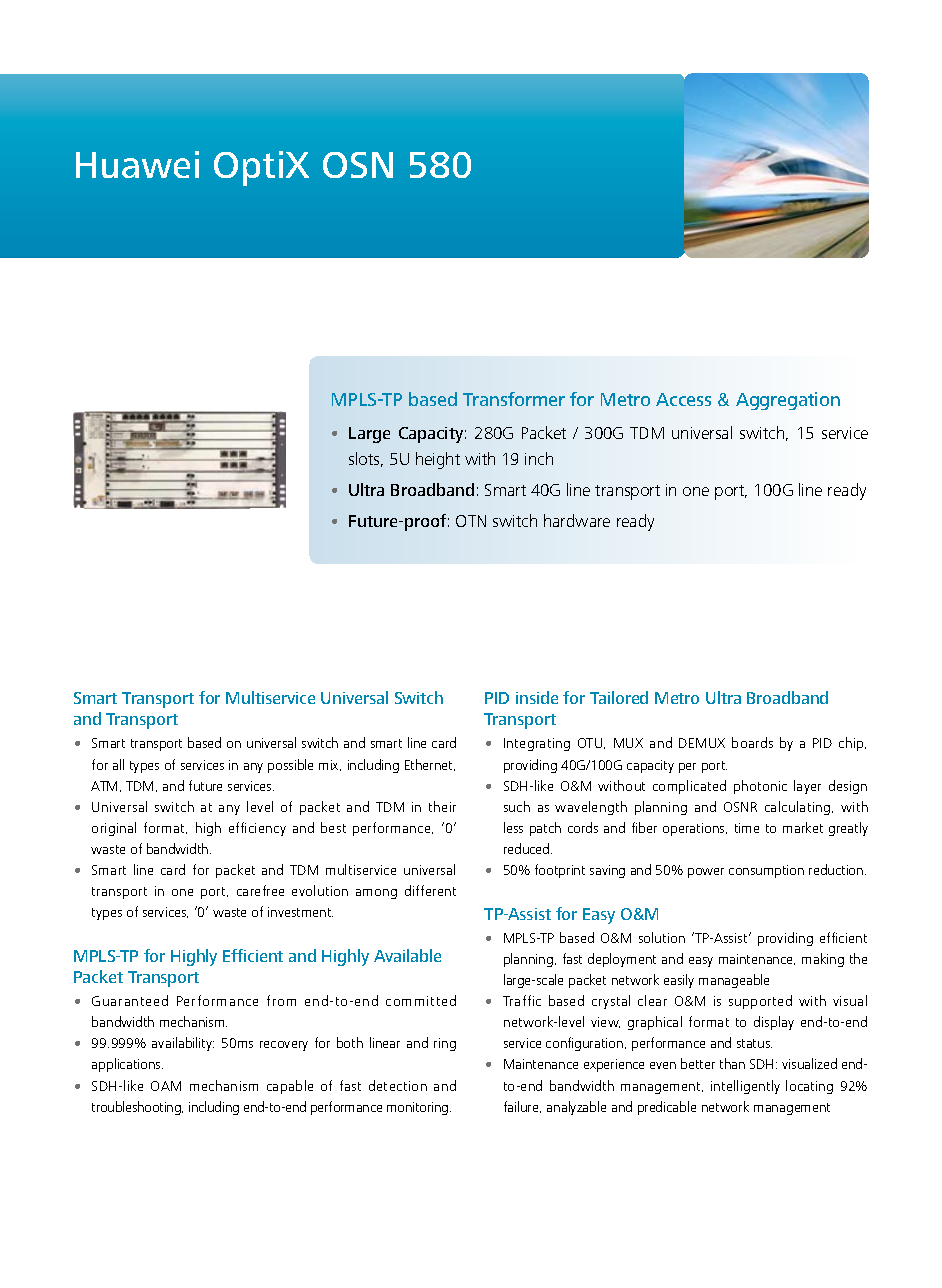 The height and width of the image is (1288, 942). I want to click on intelligently, so click(745, 1087).
